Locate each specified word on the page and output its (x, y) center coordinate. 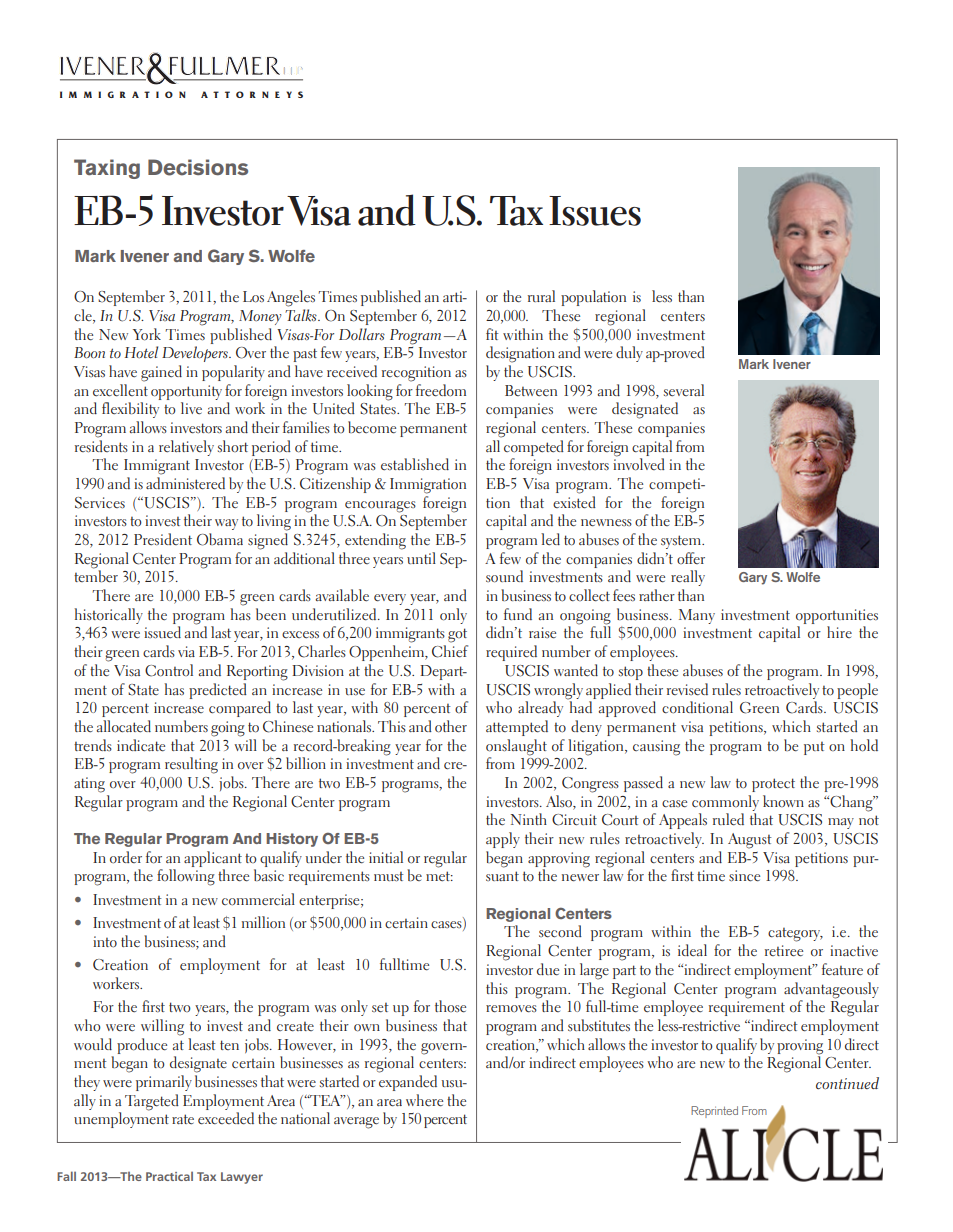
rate (183, 1119)
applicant (213, 859)
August (750, 841)
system (682, 542)
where (424, 1100)
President (163, 539)
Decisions (198, 167)
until (421, 558)
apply (503, 840)
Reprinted (714, 1112)
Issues (595, 211)
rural (541, 296)
